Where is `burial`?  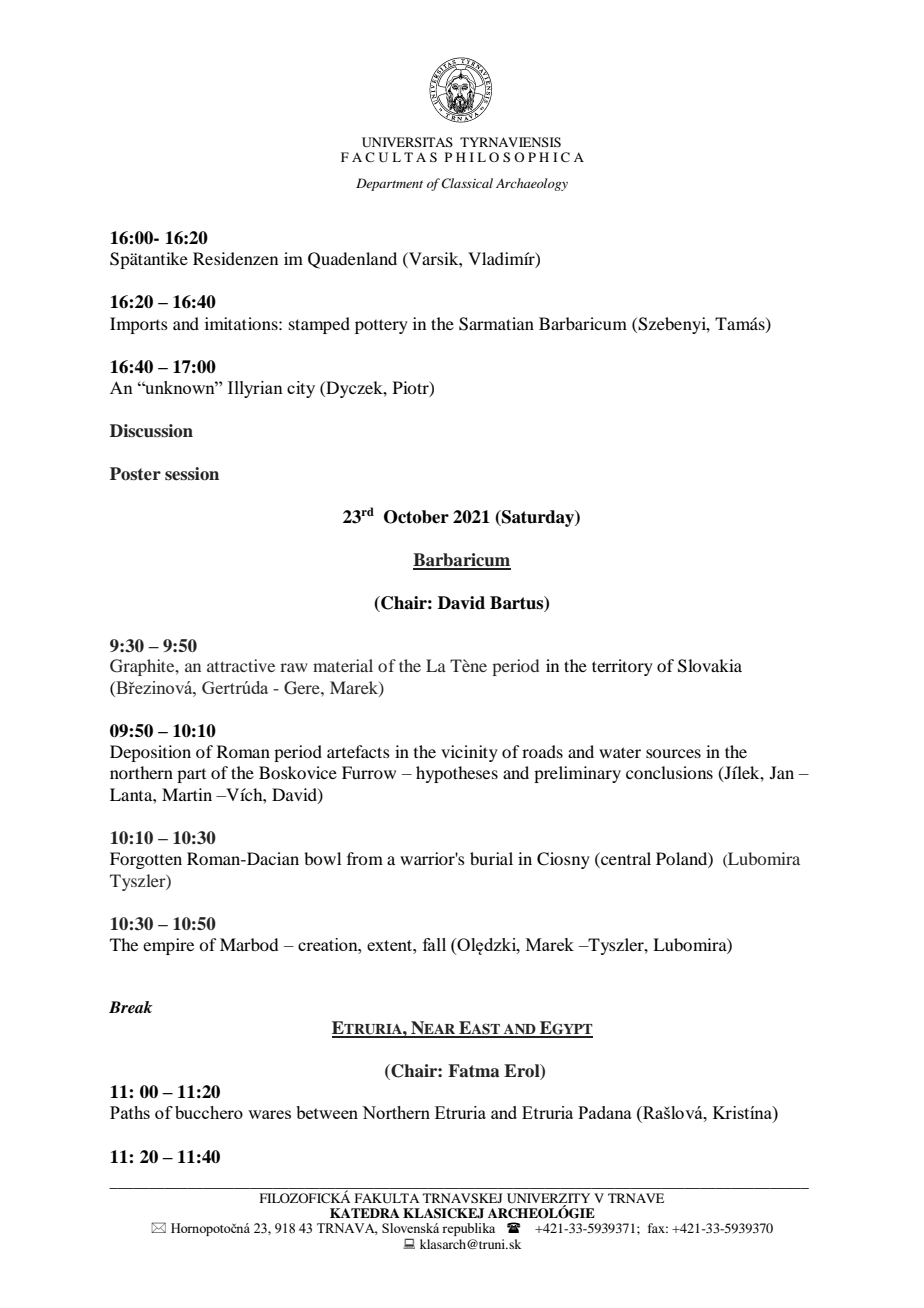 burial is located at coordinates (491, 858).
